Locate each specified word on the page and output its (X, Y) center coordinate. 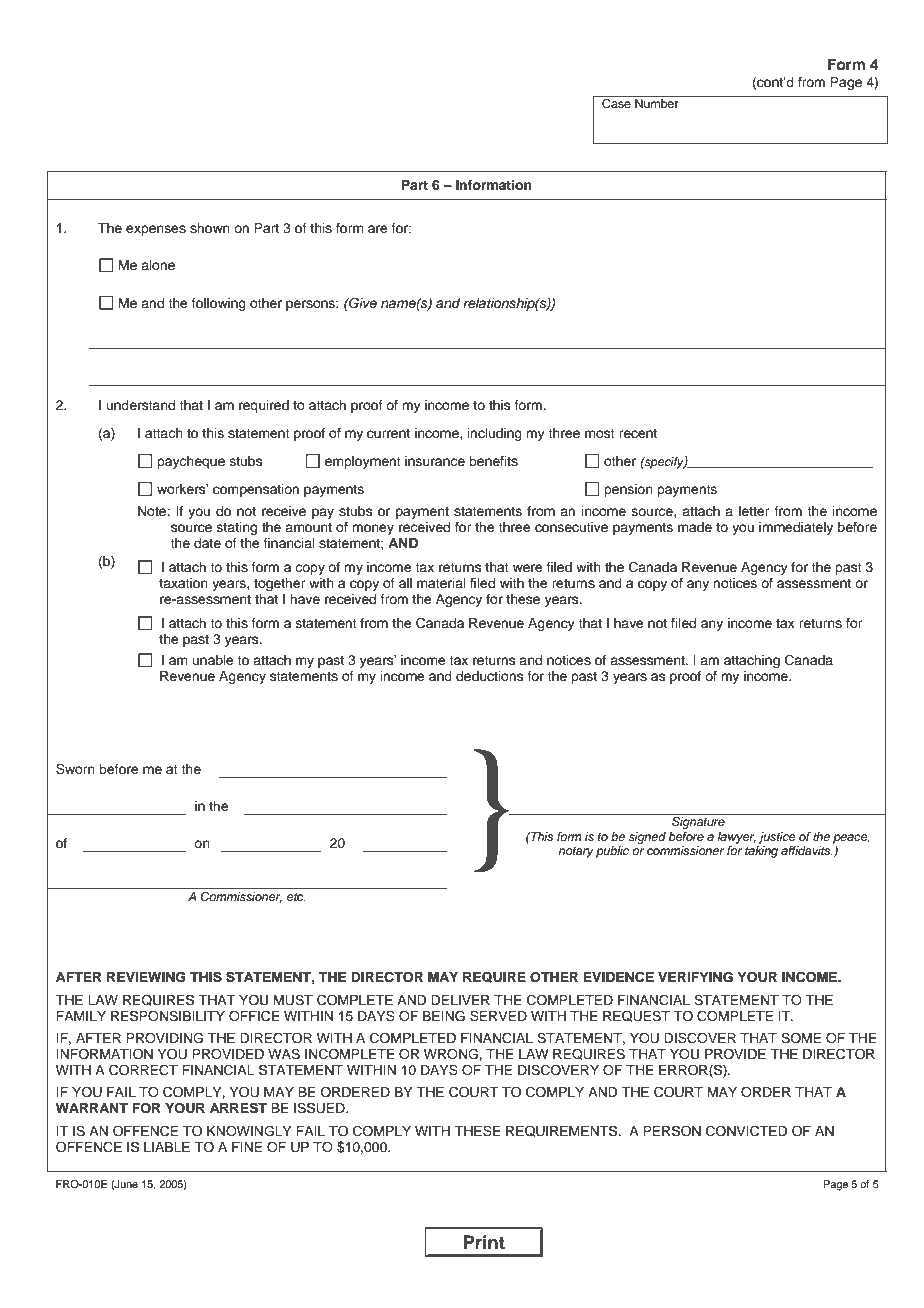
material (441, 583)
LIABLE (167, 1147)
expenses (156, 230)
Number (657, 103)
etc (296, 897)
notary (576, 852)
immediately (796, 528)
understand (141, 405)
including (495, 434)
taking (761, 852)
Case (616, 104)
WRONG (452, 1054)
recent (638, 433)
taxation (183, 583)
